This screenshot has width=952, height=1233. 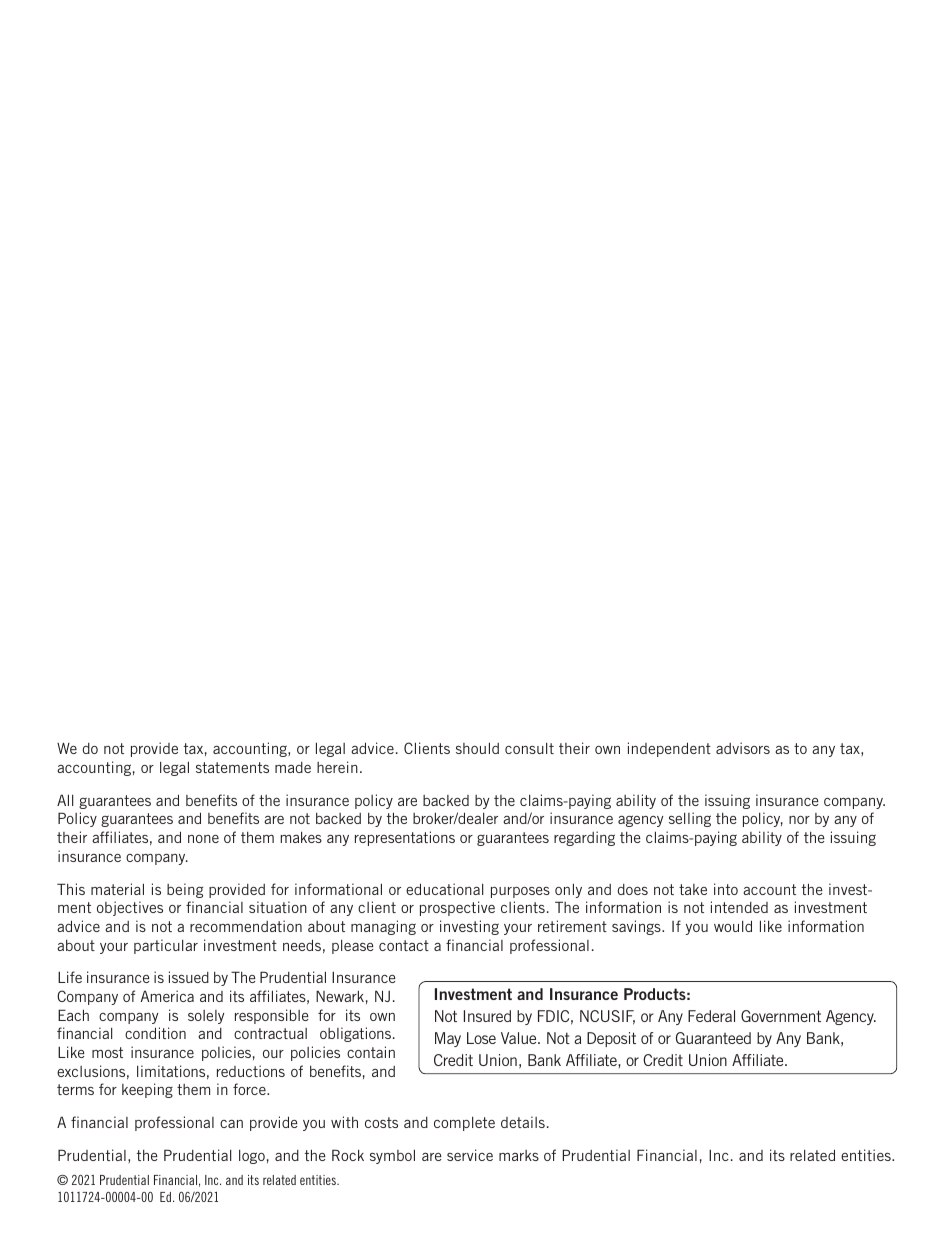 I want to click on would, so click(x=733, y=926).
